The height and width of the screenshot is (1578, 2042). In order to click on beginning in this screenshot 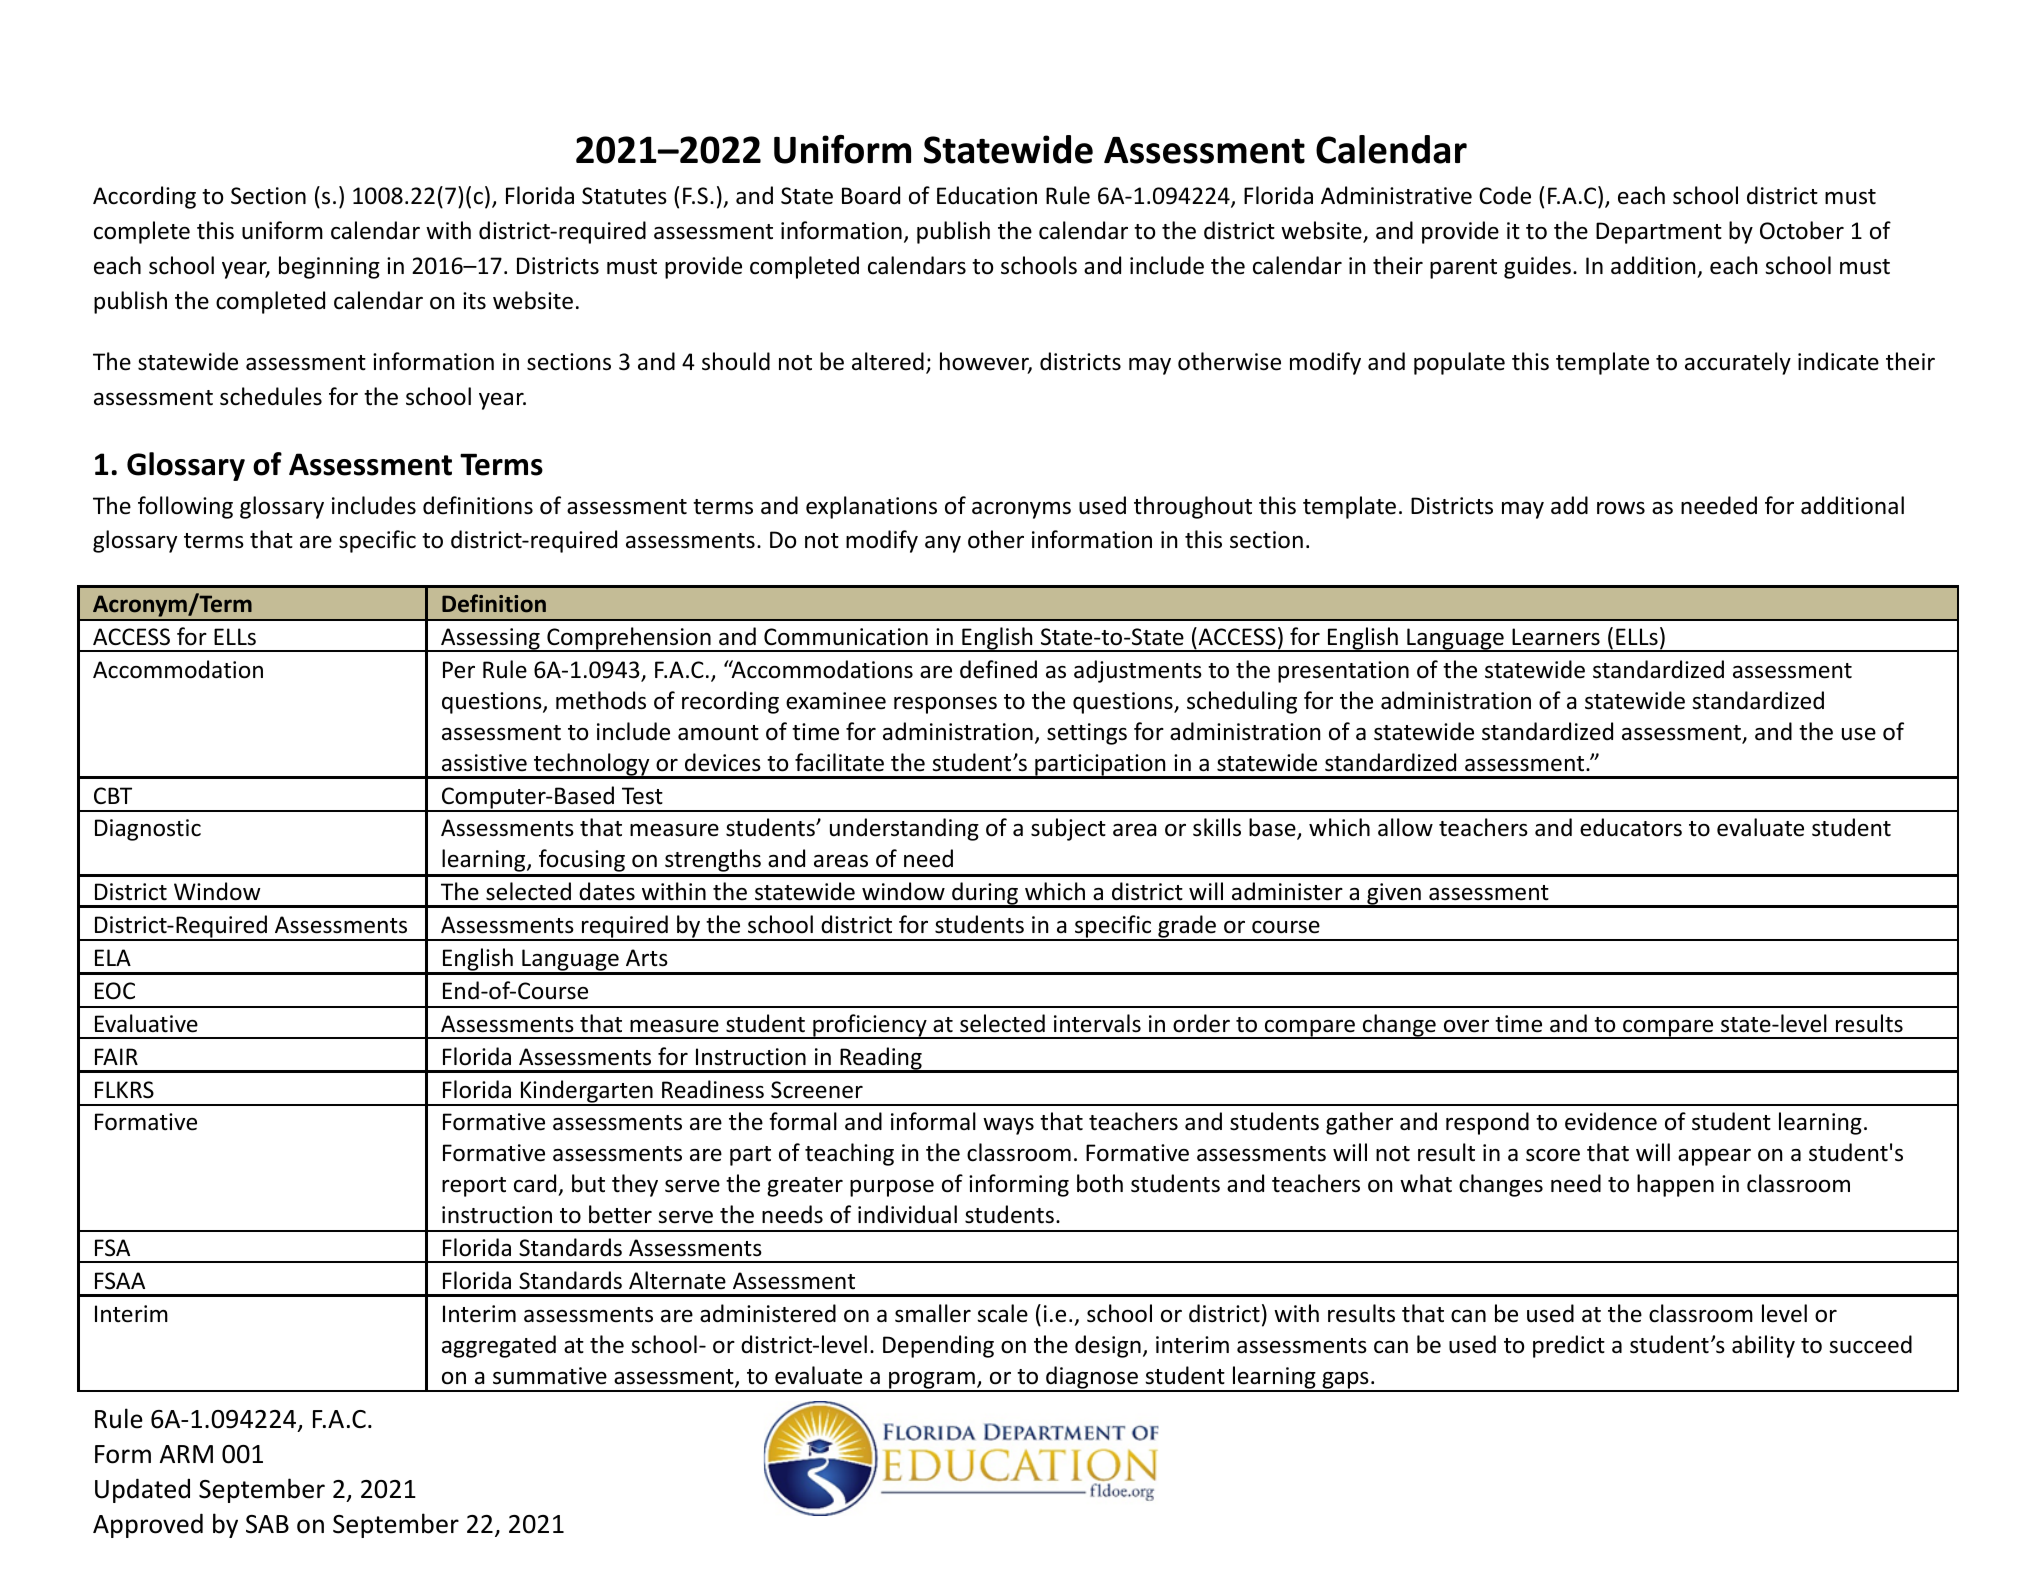, I will do `click(329, 267)`.
